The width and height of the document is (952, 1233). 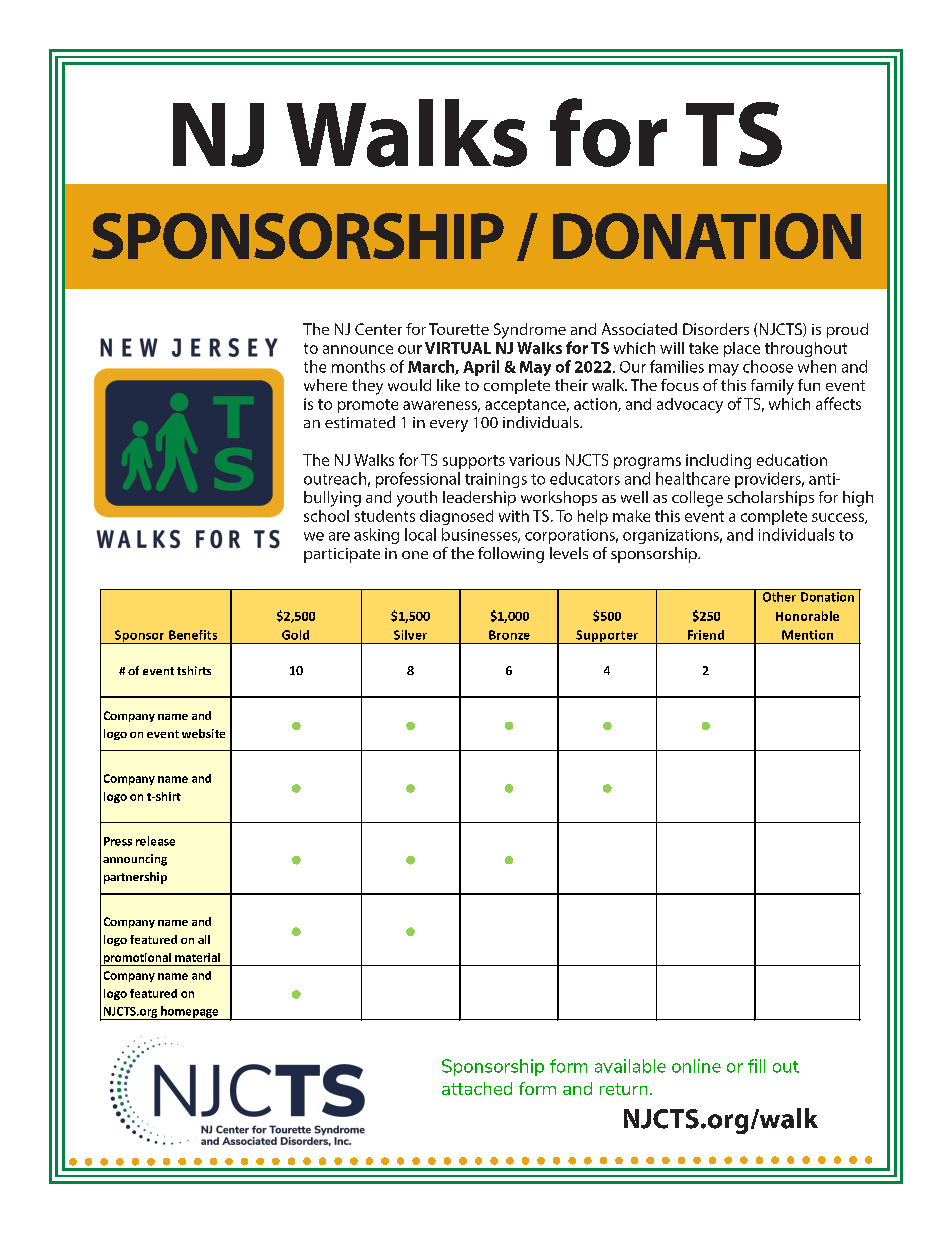 What do you see at coordinates (135, 878) in the document?
I see `partnership` at bounding box center [135, 878].
